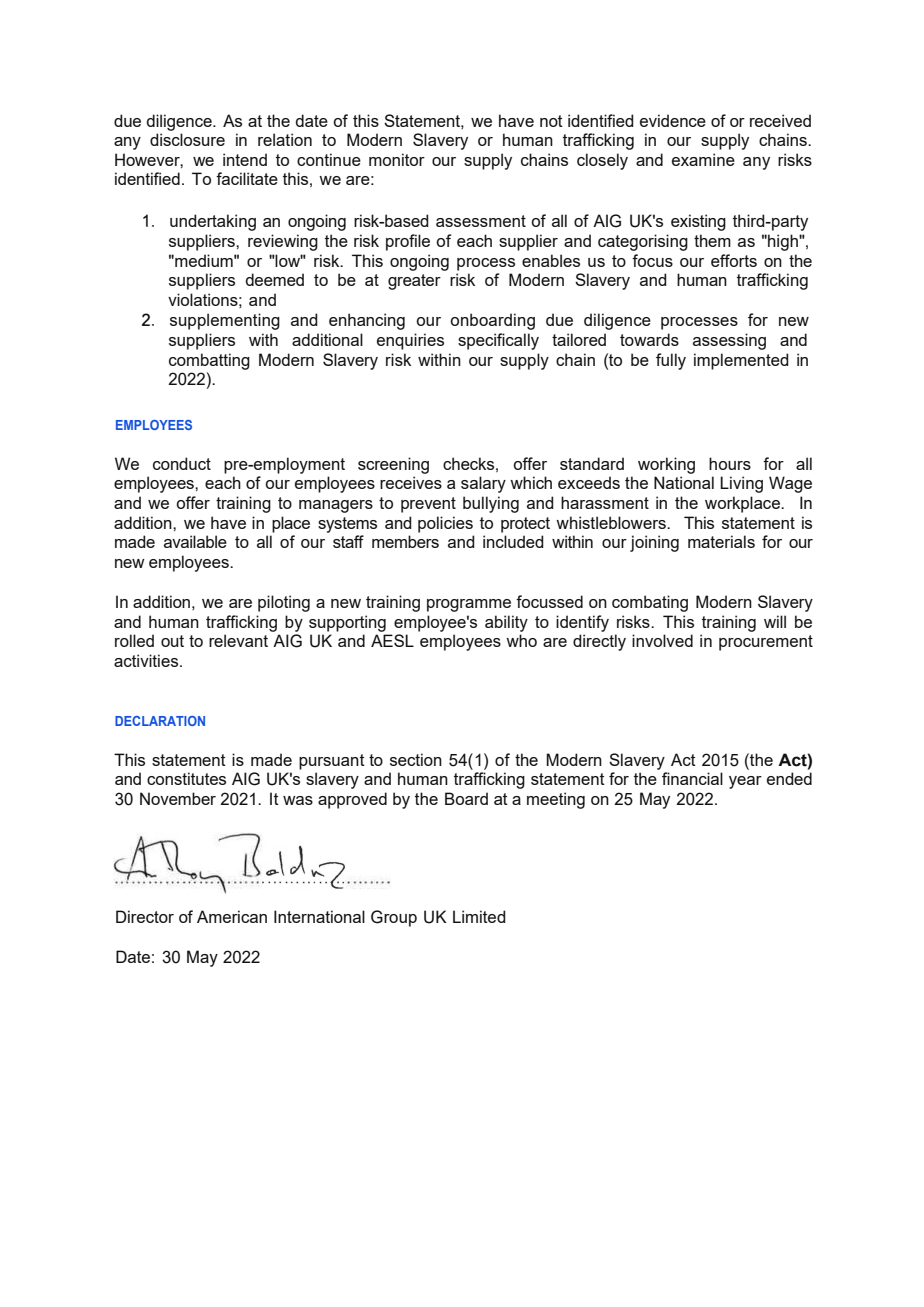 Image resolution: width=924 pixels, height=1307 pixels. What do you see at coordinates (703, 159) in the screenshot?
I see `examine` at bounding box center [703, 159].
